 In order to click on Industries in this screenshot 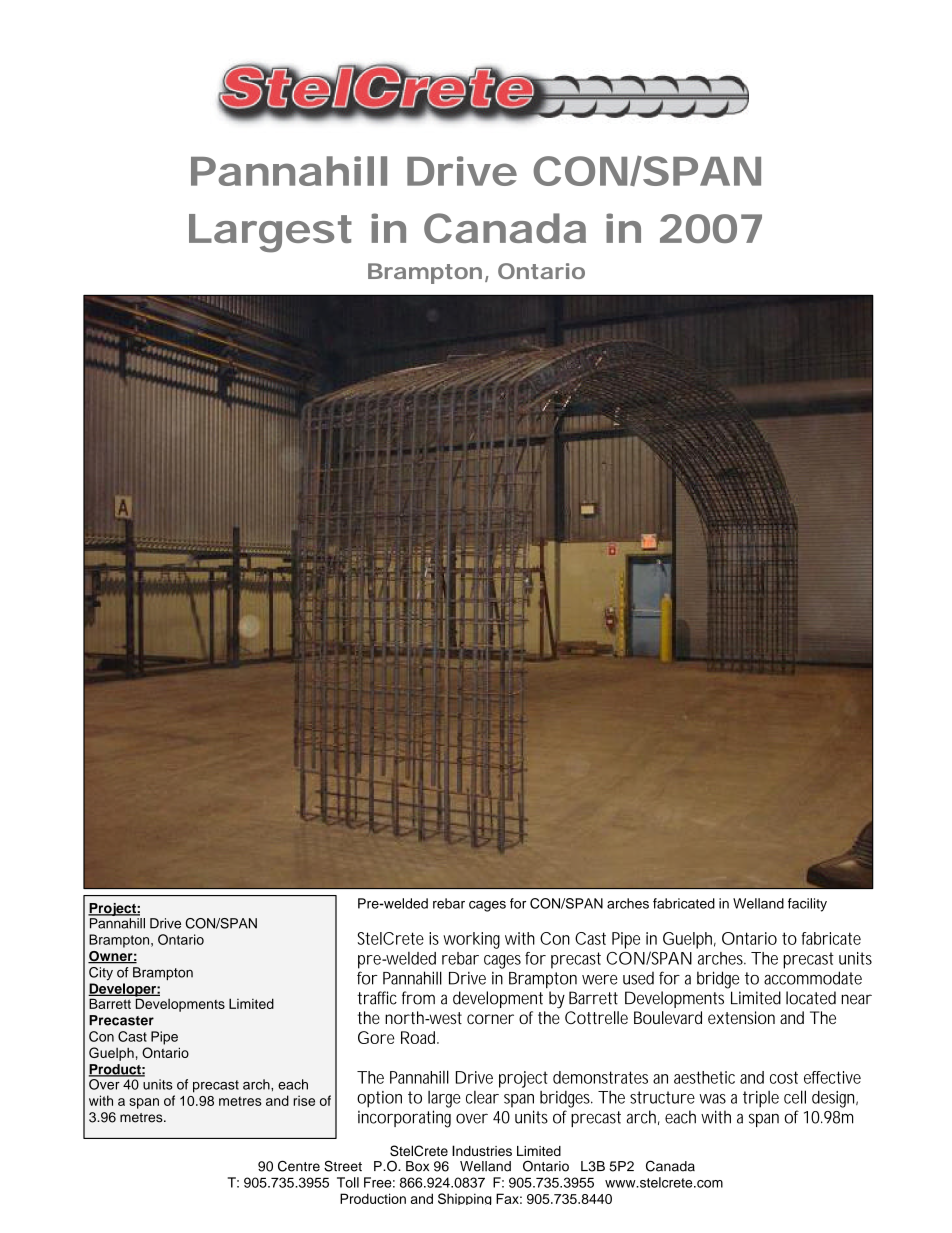, I will do `click(482, 1150)`.
